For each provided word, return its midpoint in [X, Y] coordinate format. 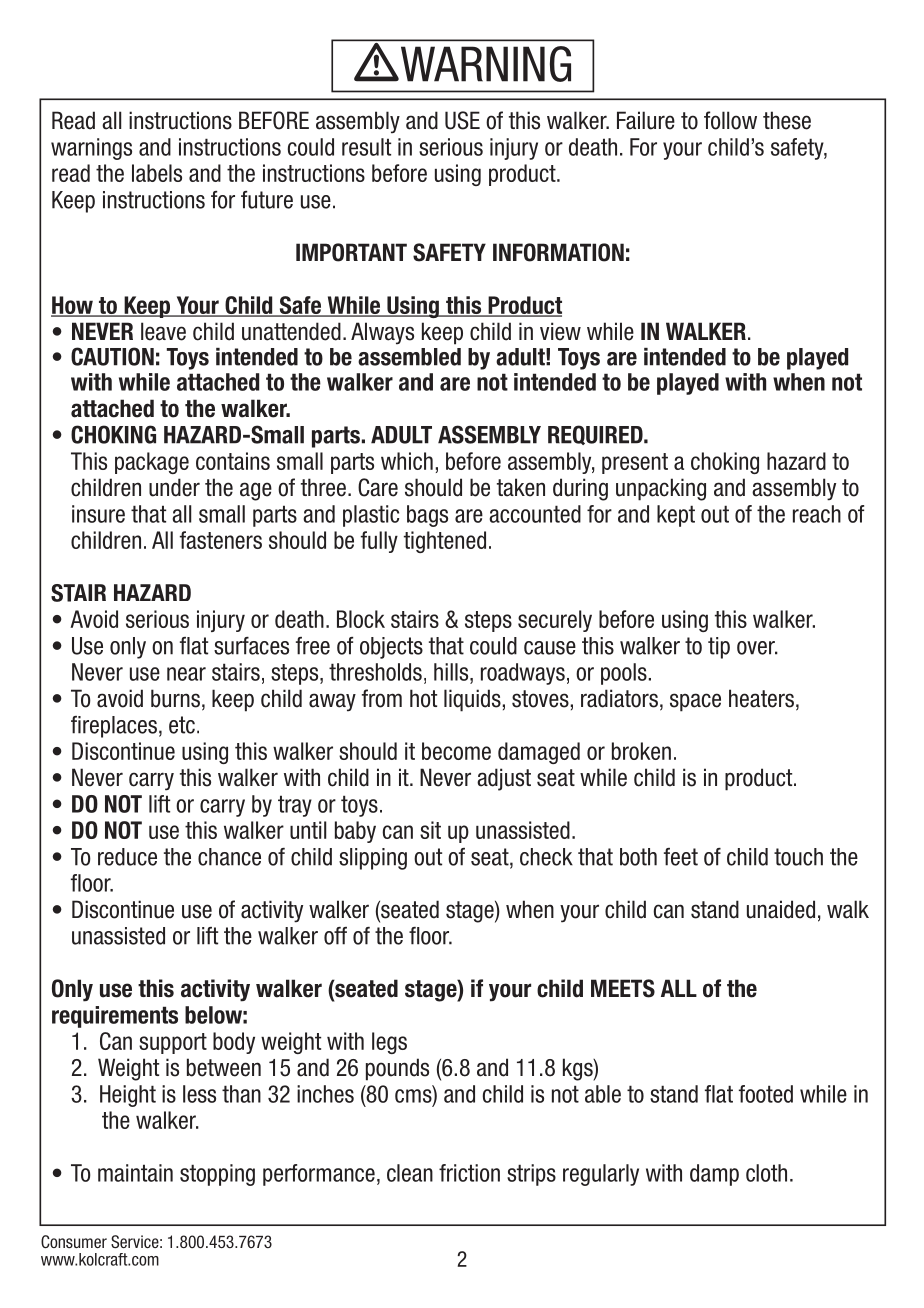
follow [730, 120]
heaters [761, 698]
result [366, 147]
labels [157, 173]
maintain [135, 1173]
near [186, 674]
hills [452, 672]
